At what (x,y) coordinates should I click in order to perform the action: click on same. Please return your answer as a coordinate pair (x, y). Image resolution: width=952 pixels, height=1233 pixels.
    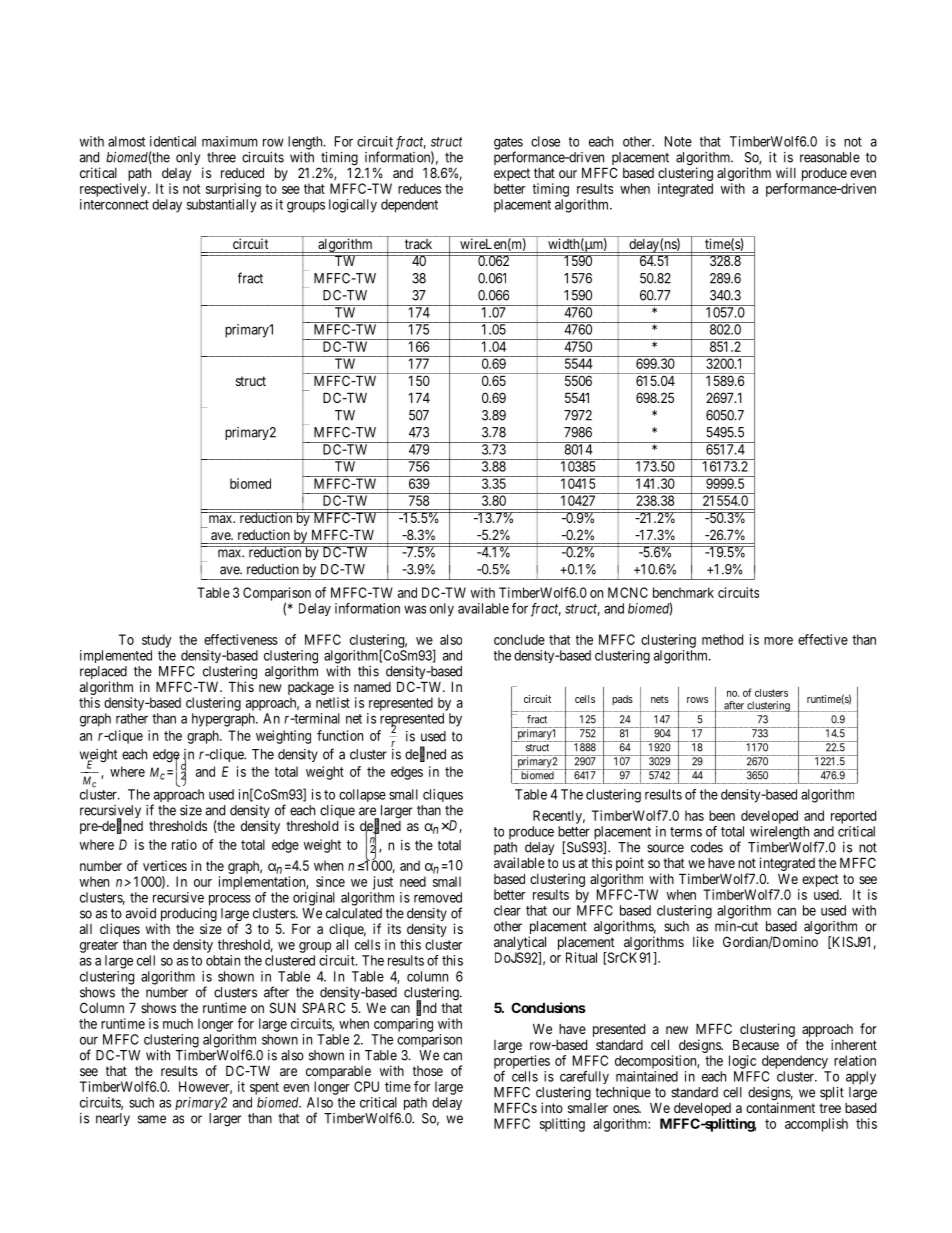
    Looking at the image, I should click on (152, 1119).
